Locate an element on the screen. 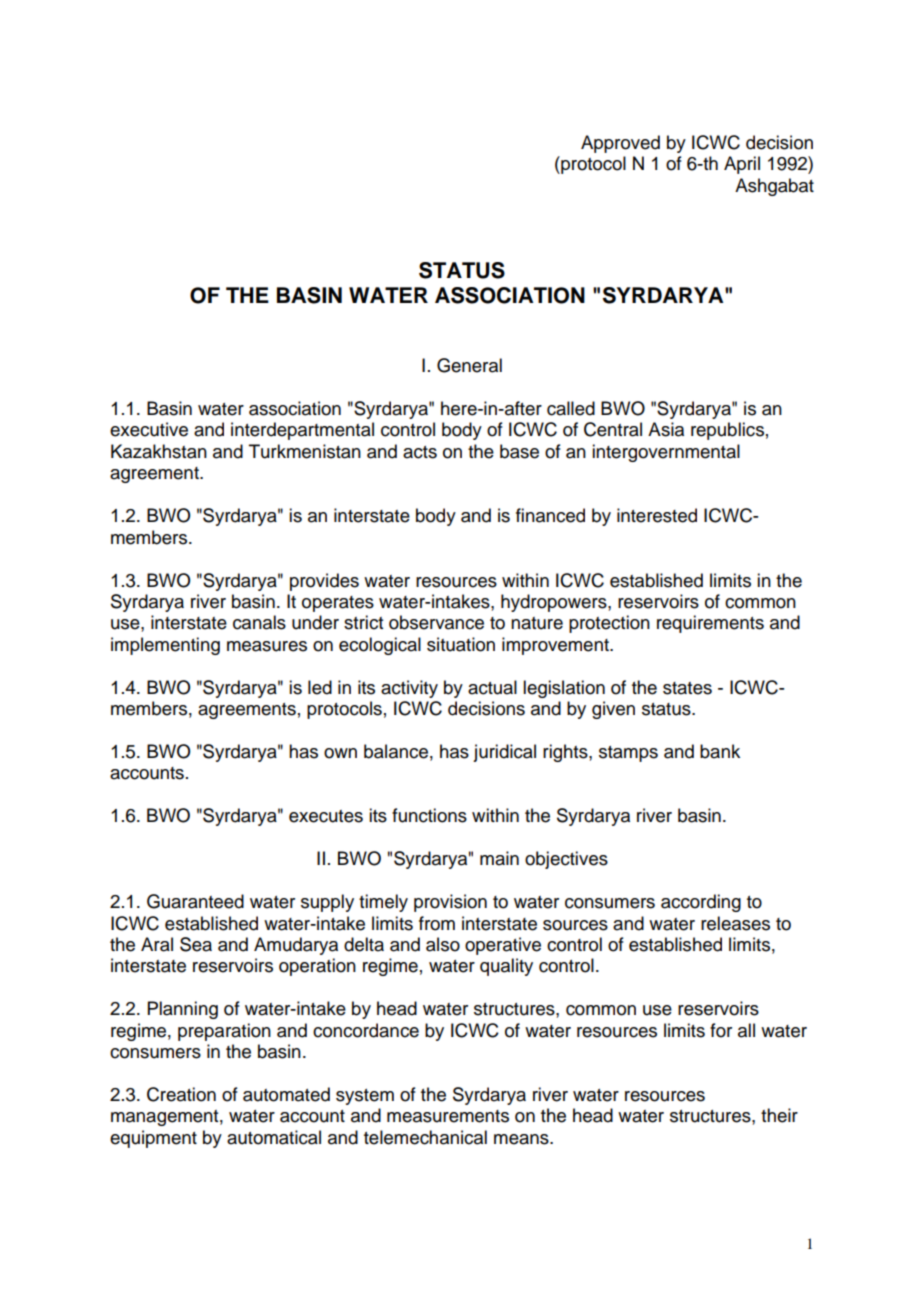  Approved is located at coordinates (620, 144).
